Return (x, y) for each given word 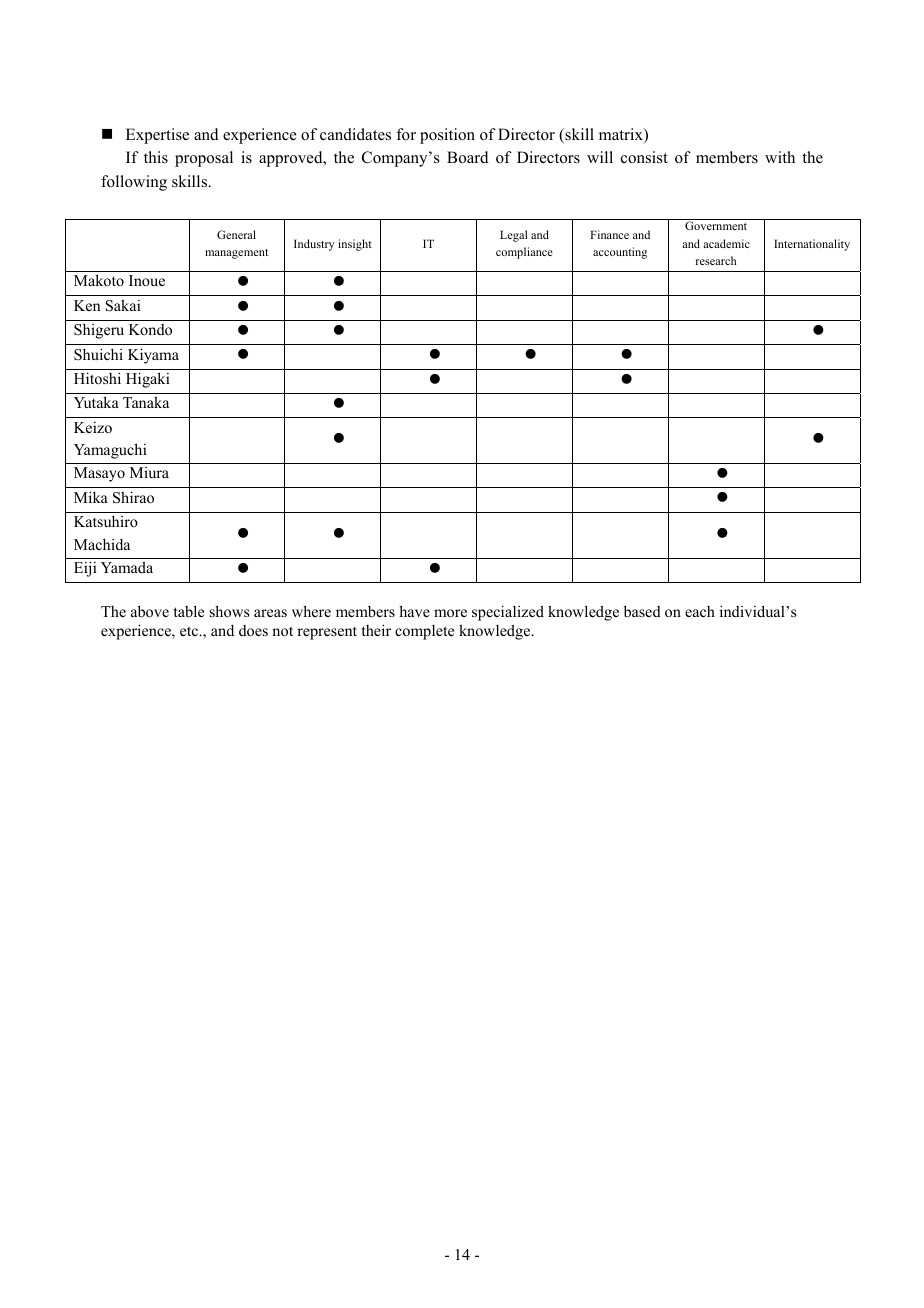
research (716, 260)
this (156, 157)
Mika (91, 497)
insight (355, 245)
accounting (620, 253)
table (189, 611)
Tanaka (146, 402)
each (700, 611)
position (447, 136)
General (236, 234)
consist (644, 157)
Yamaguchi (110, 451)
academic (726, 243)
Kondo (150, 329)
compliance (524, 253)
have (414, 611)
